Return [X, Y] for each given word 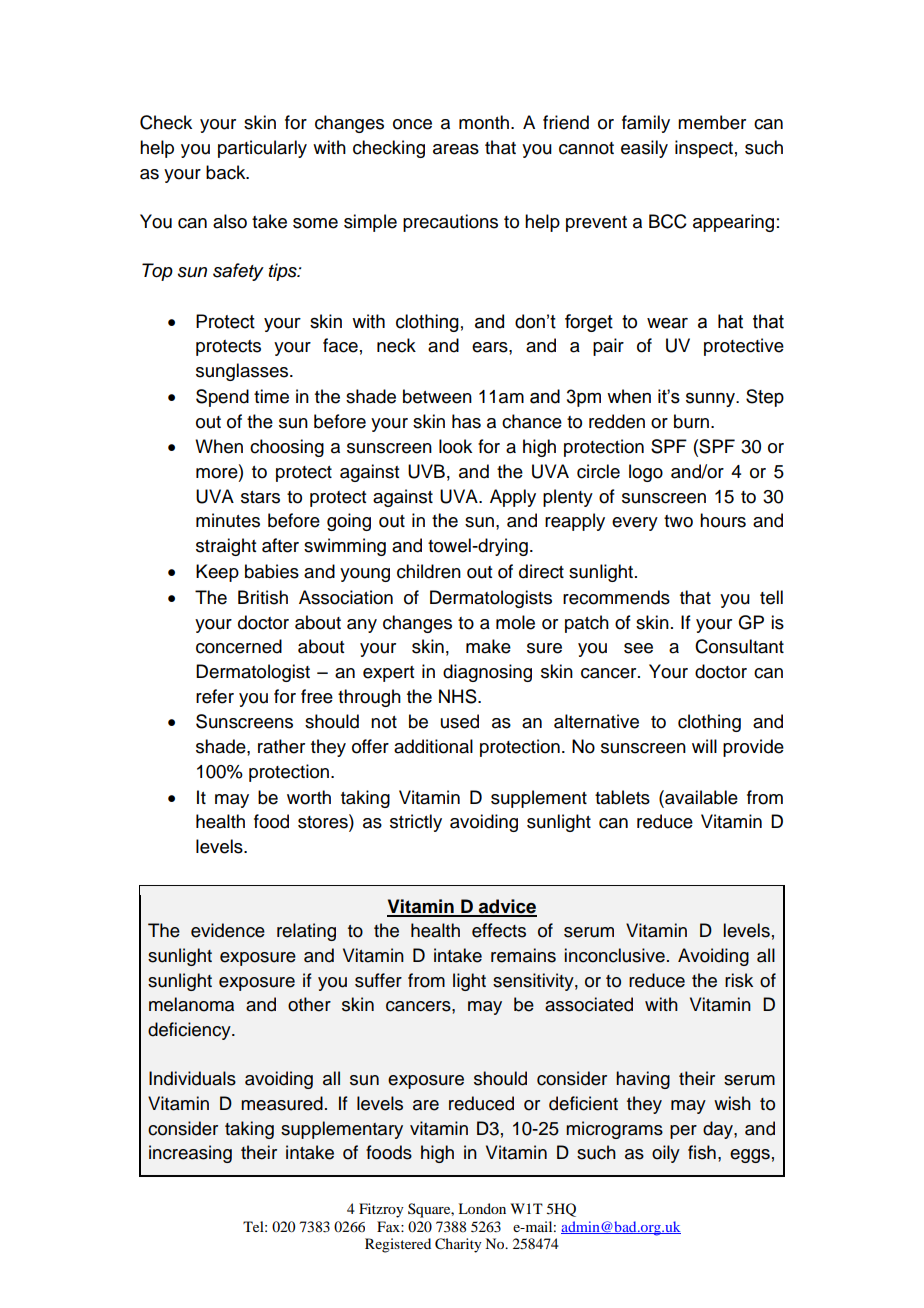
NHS [459, 696]
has [466, 421]
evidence [228, 930]
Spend [222, 398]
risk [739, 980]
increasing [190, 1154]
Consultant [739, 646]
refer [215, 696]
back [227, 172]
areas [456, 149]
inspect [704, 149]
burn [693, 421]
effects [499, 930]
